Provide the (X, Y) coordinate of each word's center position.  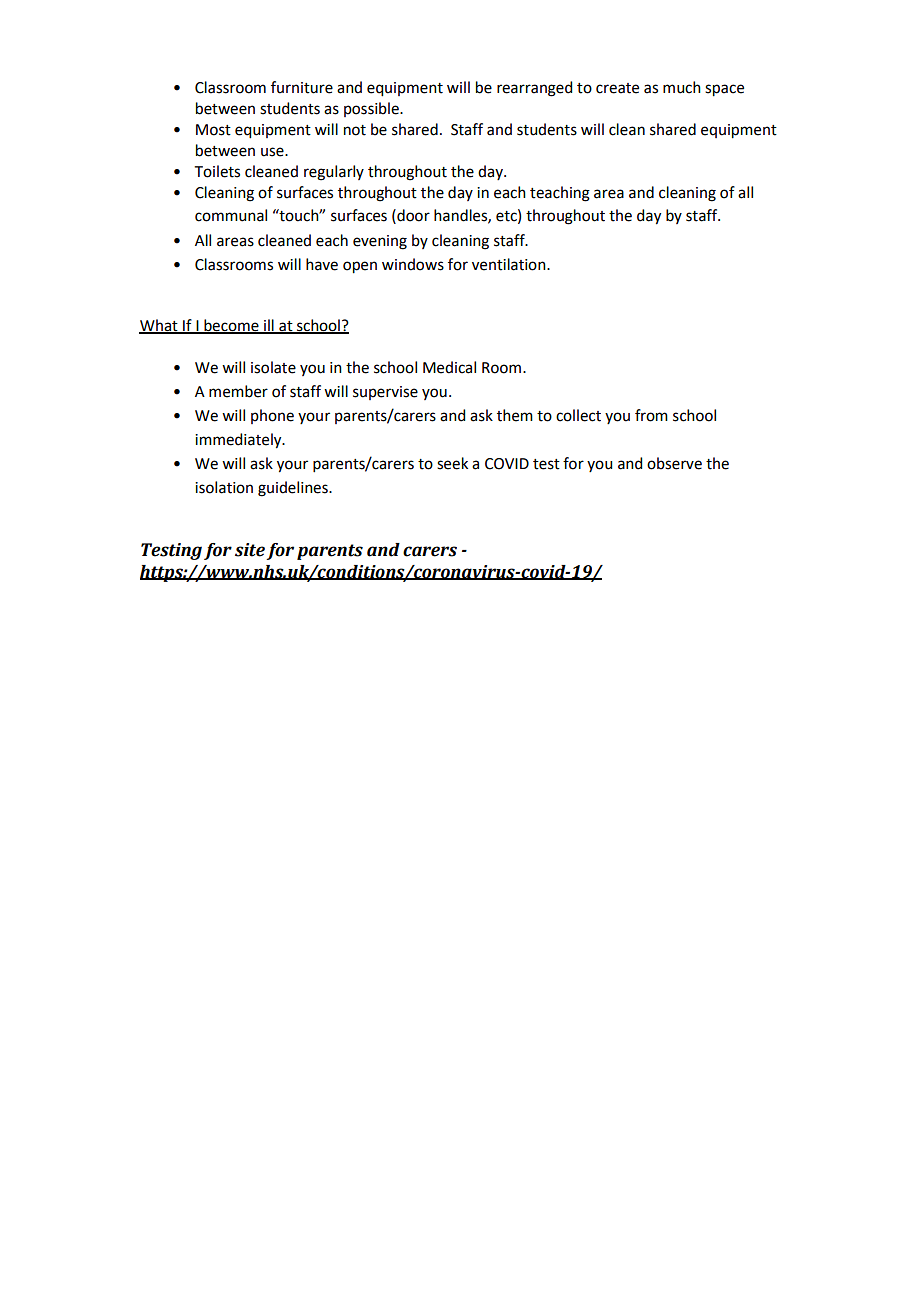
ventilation (510, 264)
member (238, 391)
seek (452, 463)
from (651, 415)
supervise (385, 393)
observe (674, 463)
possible (372, 109)
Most (213, 130)
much (682, 87)
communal (231, 215)
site (250, 550)
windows (413, 264)
